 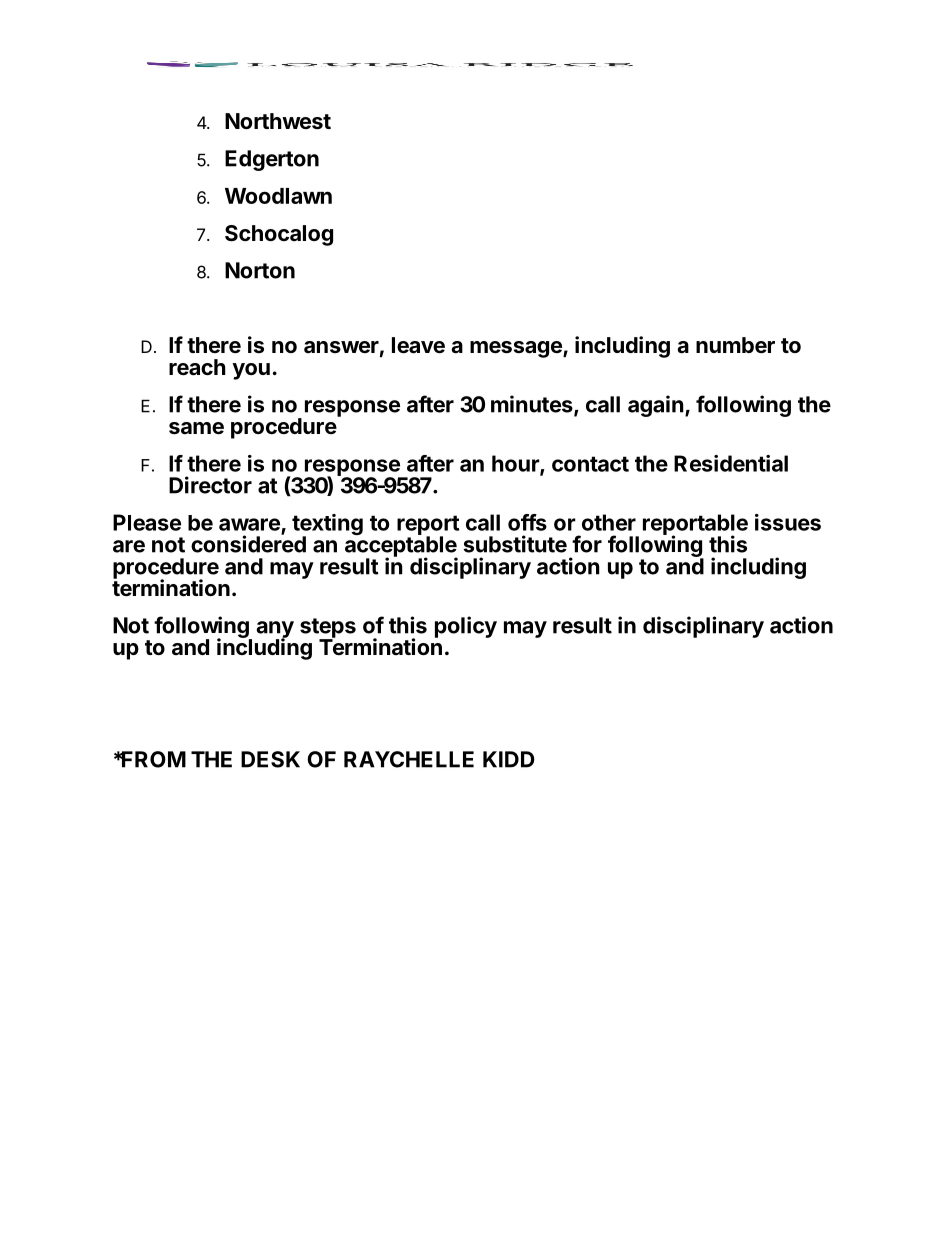 What do you see at coordinates (466, 627) in the page?
I see `policy` at bounding box center [466, 627].
